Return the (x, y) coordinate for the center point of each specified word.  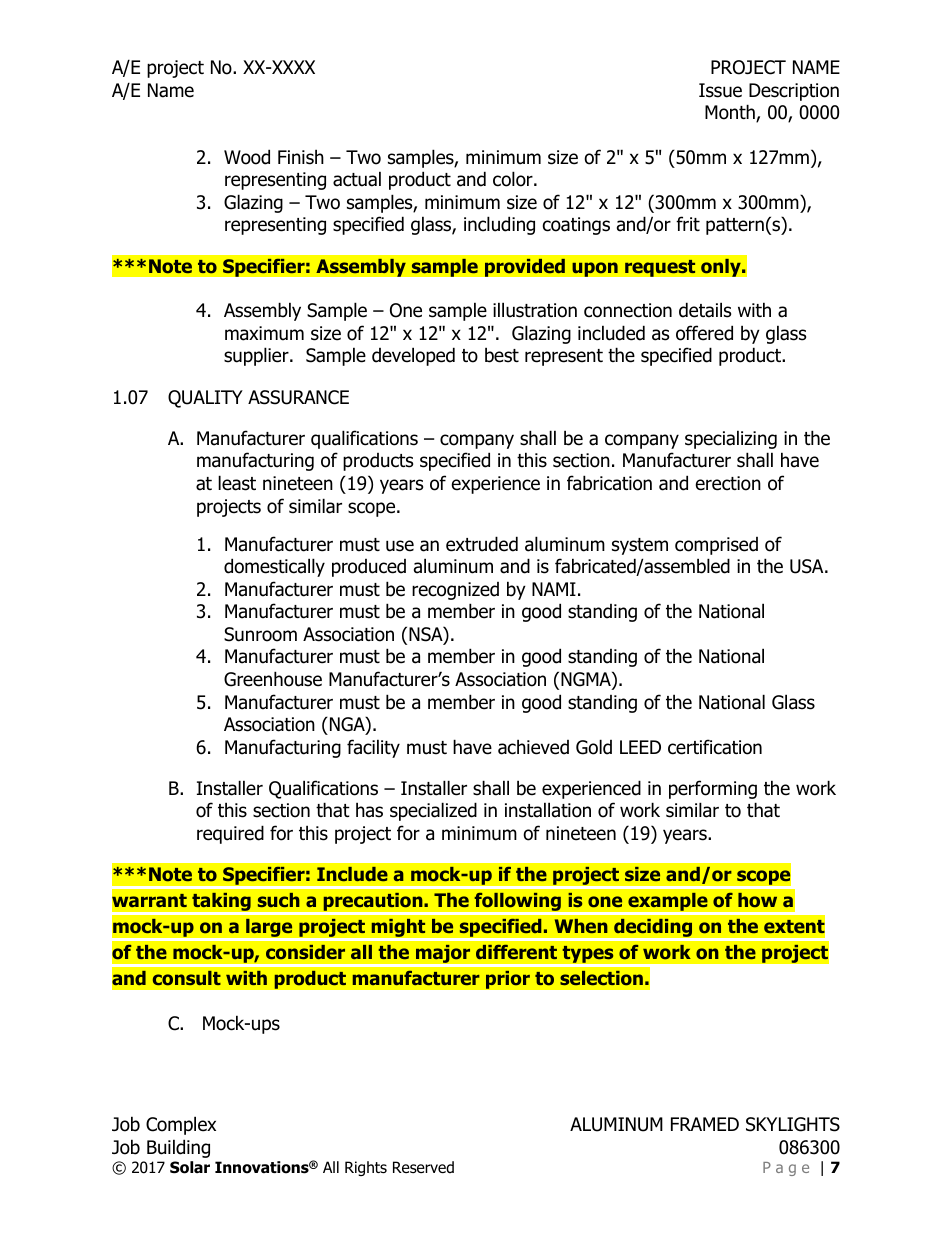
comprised (716, 546)
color (514, 179)
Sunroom (260, 634)
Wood (247, 157)
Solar (190, 1167)
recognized (455, 591)
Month (731, 113)
